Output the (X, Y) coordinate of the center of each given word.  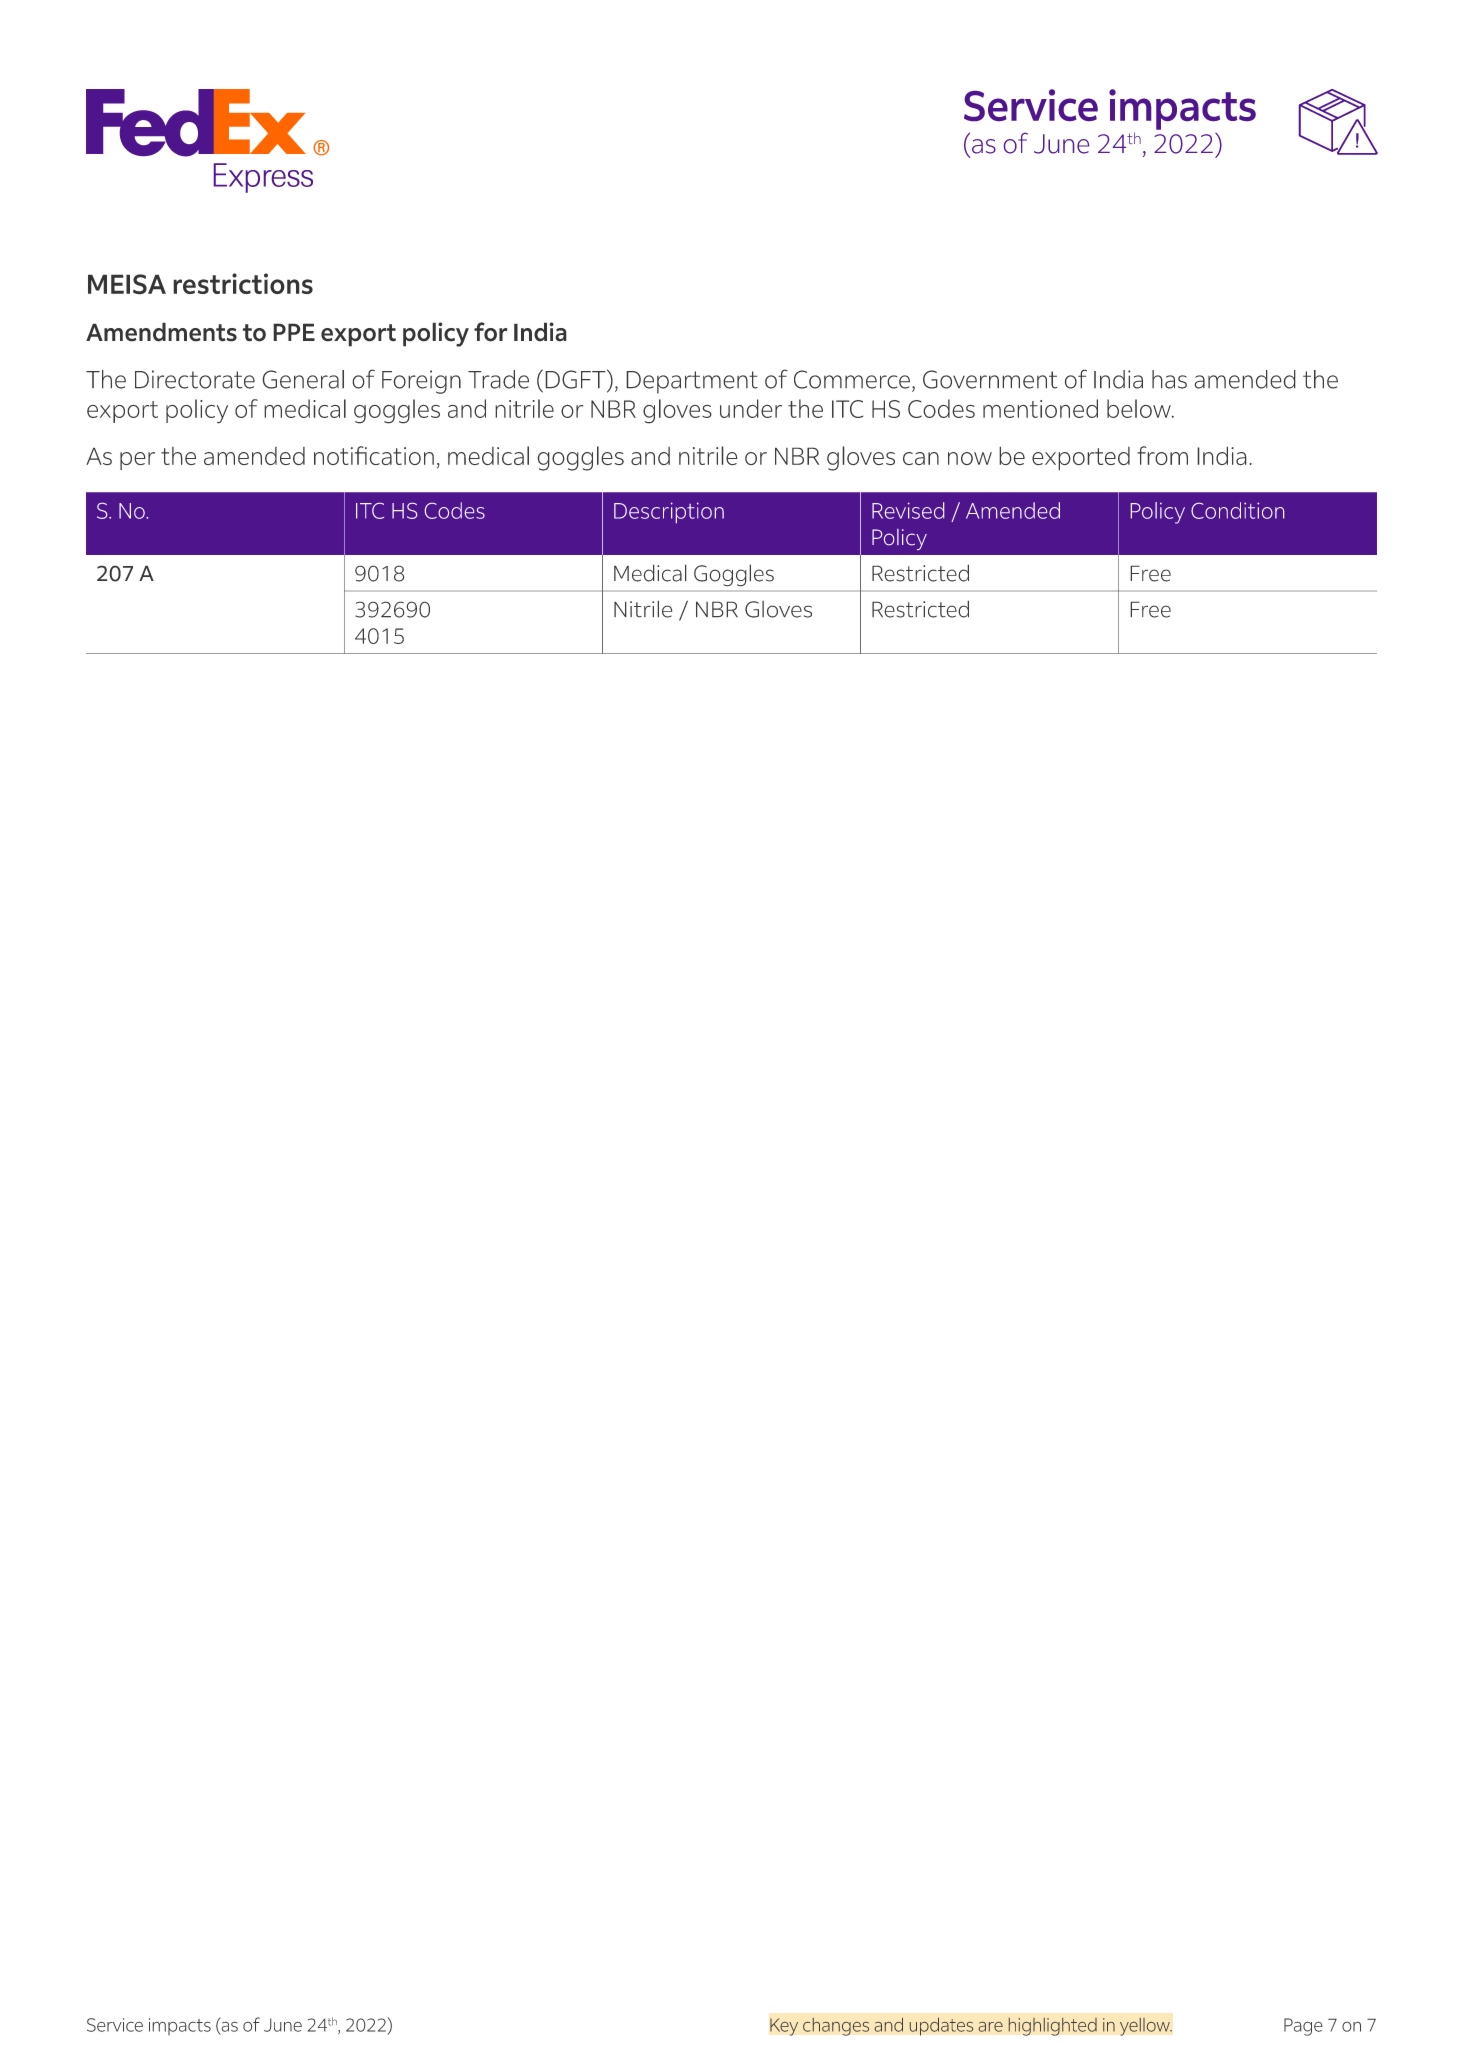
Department (692, 382)
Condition (1237, 510)
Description (669, 512)
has (1169, 379)
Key (784, 2027)
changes (836, 2027)
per (137, 461)
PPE (294, 332)
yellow (1146, 2027)
